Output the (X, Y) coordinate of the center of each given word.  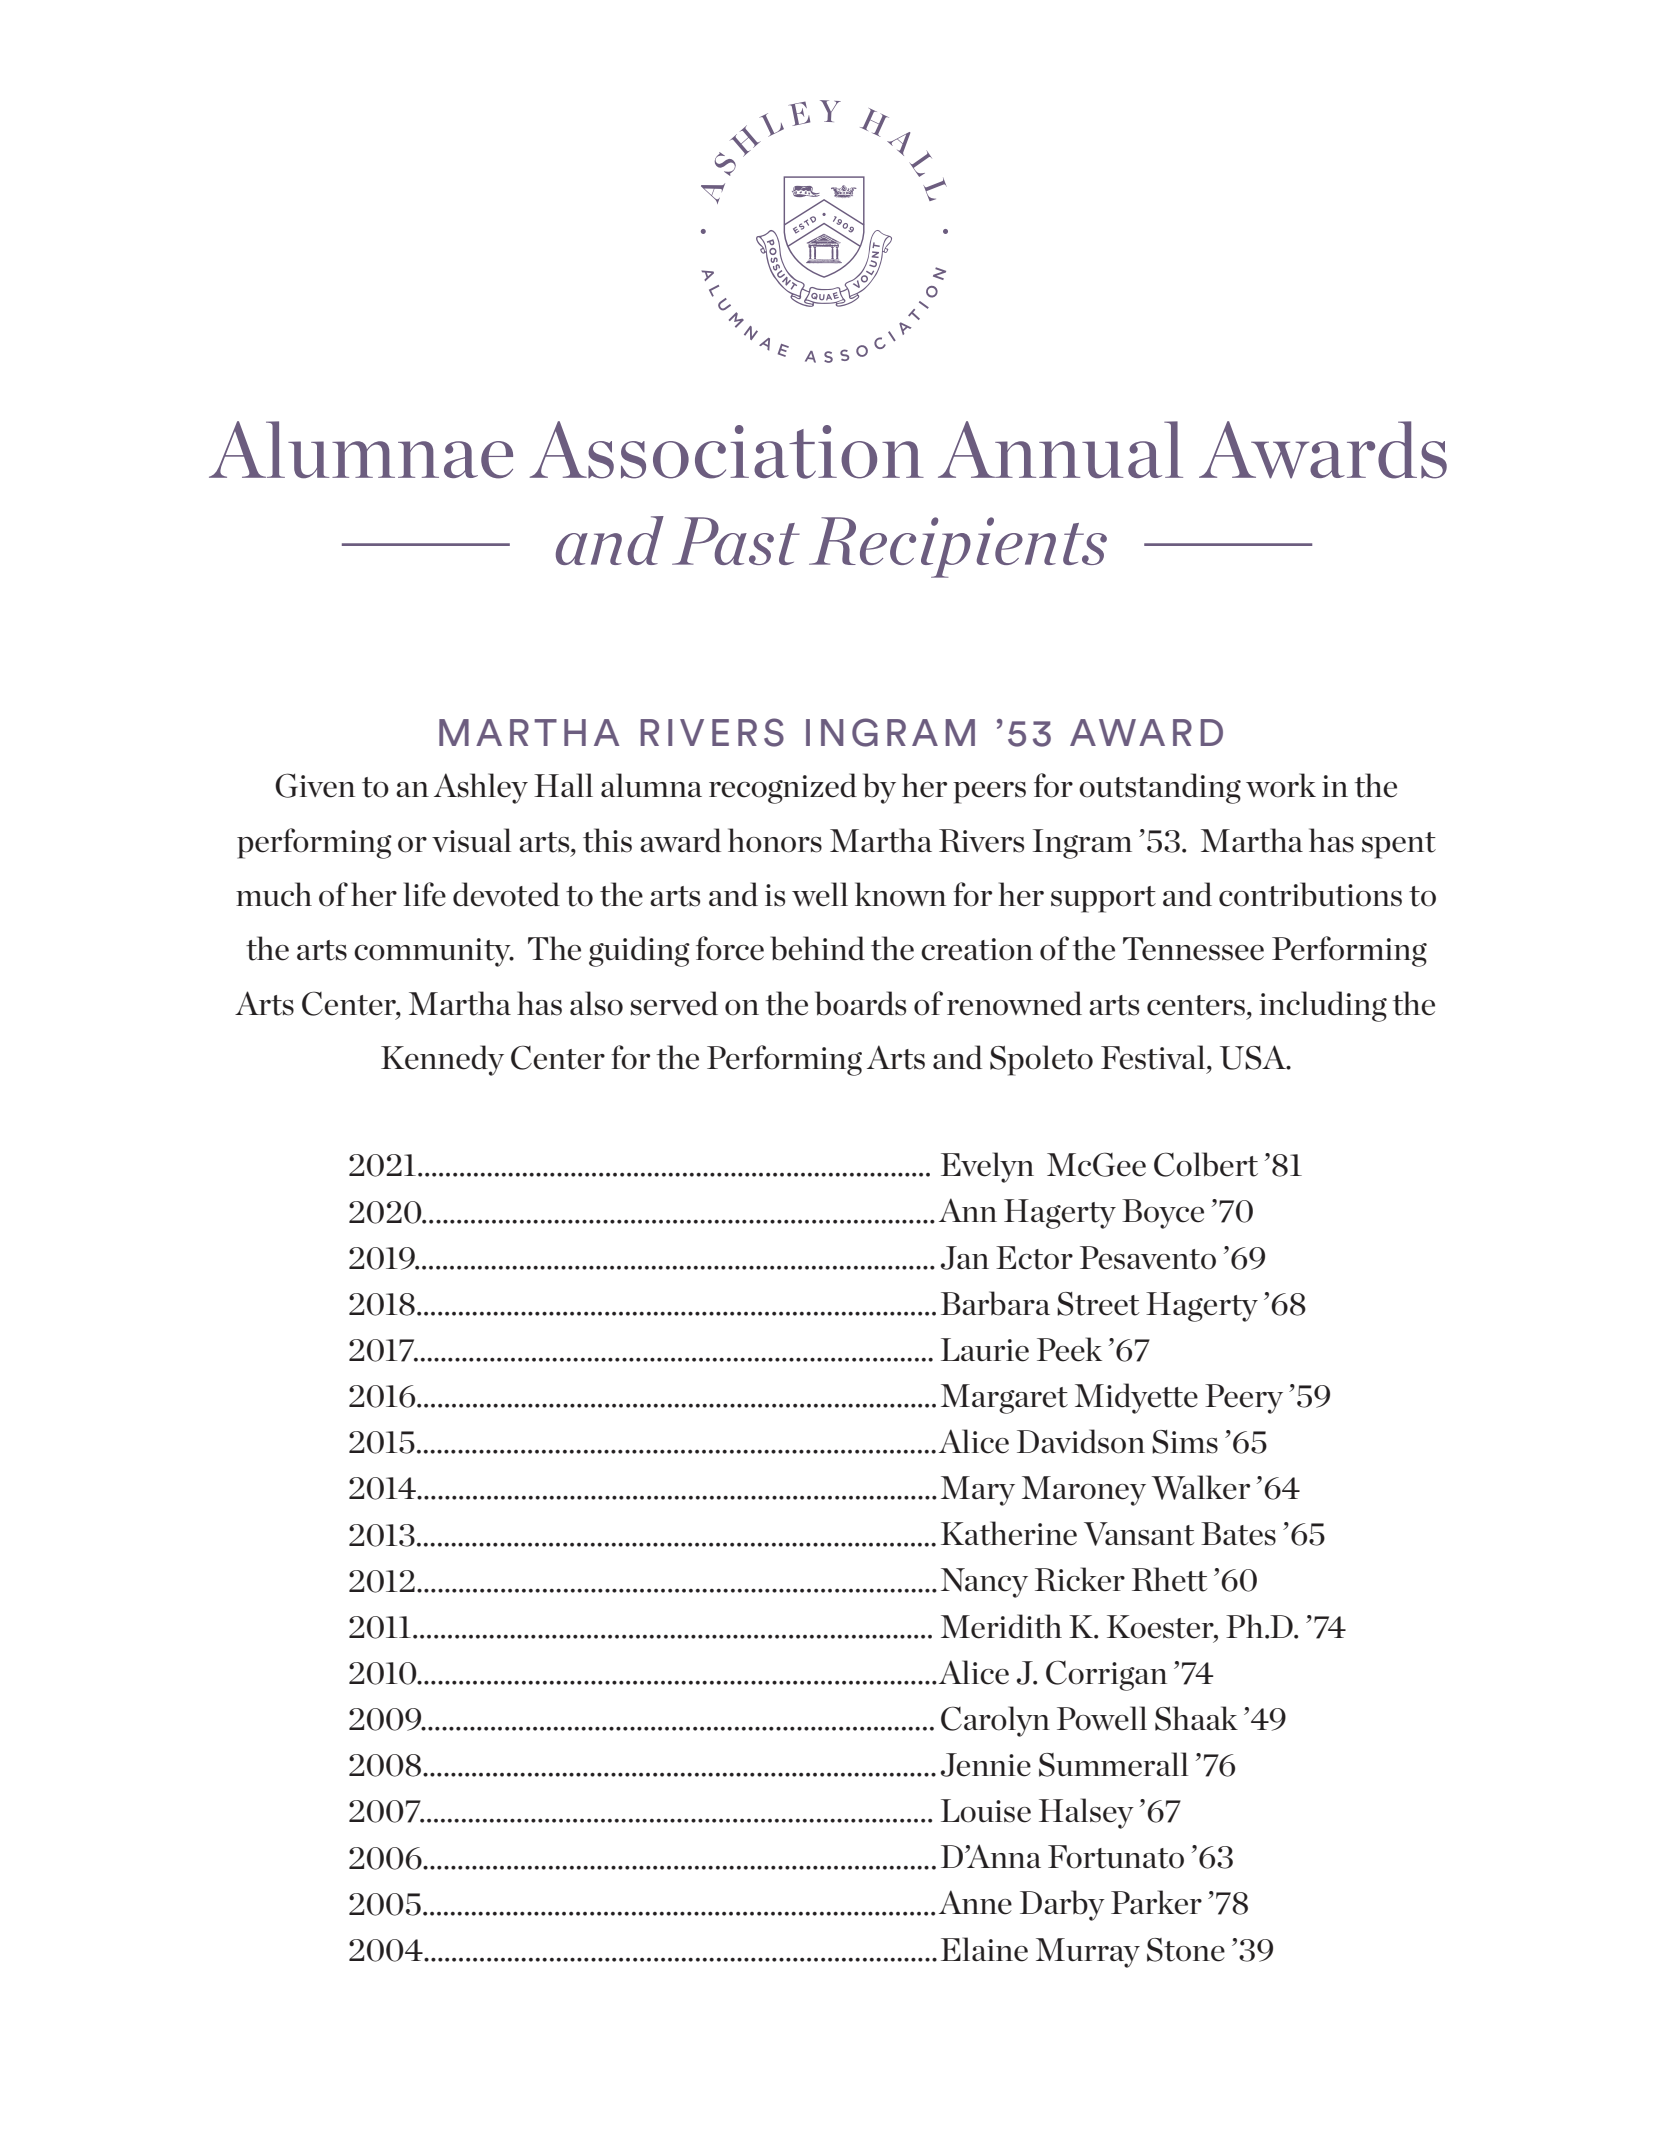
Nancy (984, 1583)
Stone (1186, 1950)
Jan (965, 1258)
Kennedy (442, 1060)
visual (471, 840)
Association (727, 450)
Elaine (984, 1949)
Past (736, 541)
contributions (1310, 894)
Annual (1060, 449)
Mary (978, 1491)
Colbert (1206, 1164)
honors (775, 840)
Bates (1238, 1534)
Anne (975, 1902)
